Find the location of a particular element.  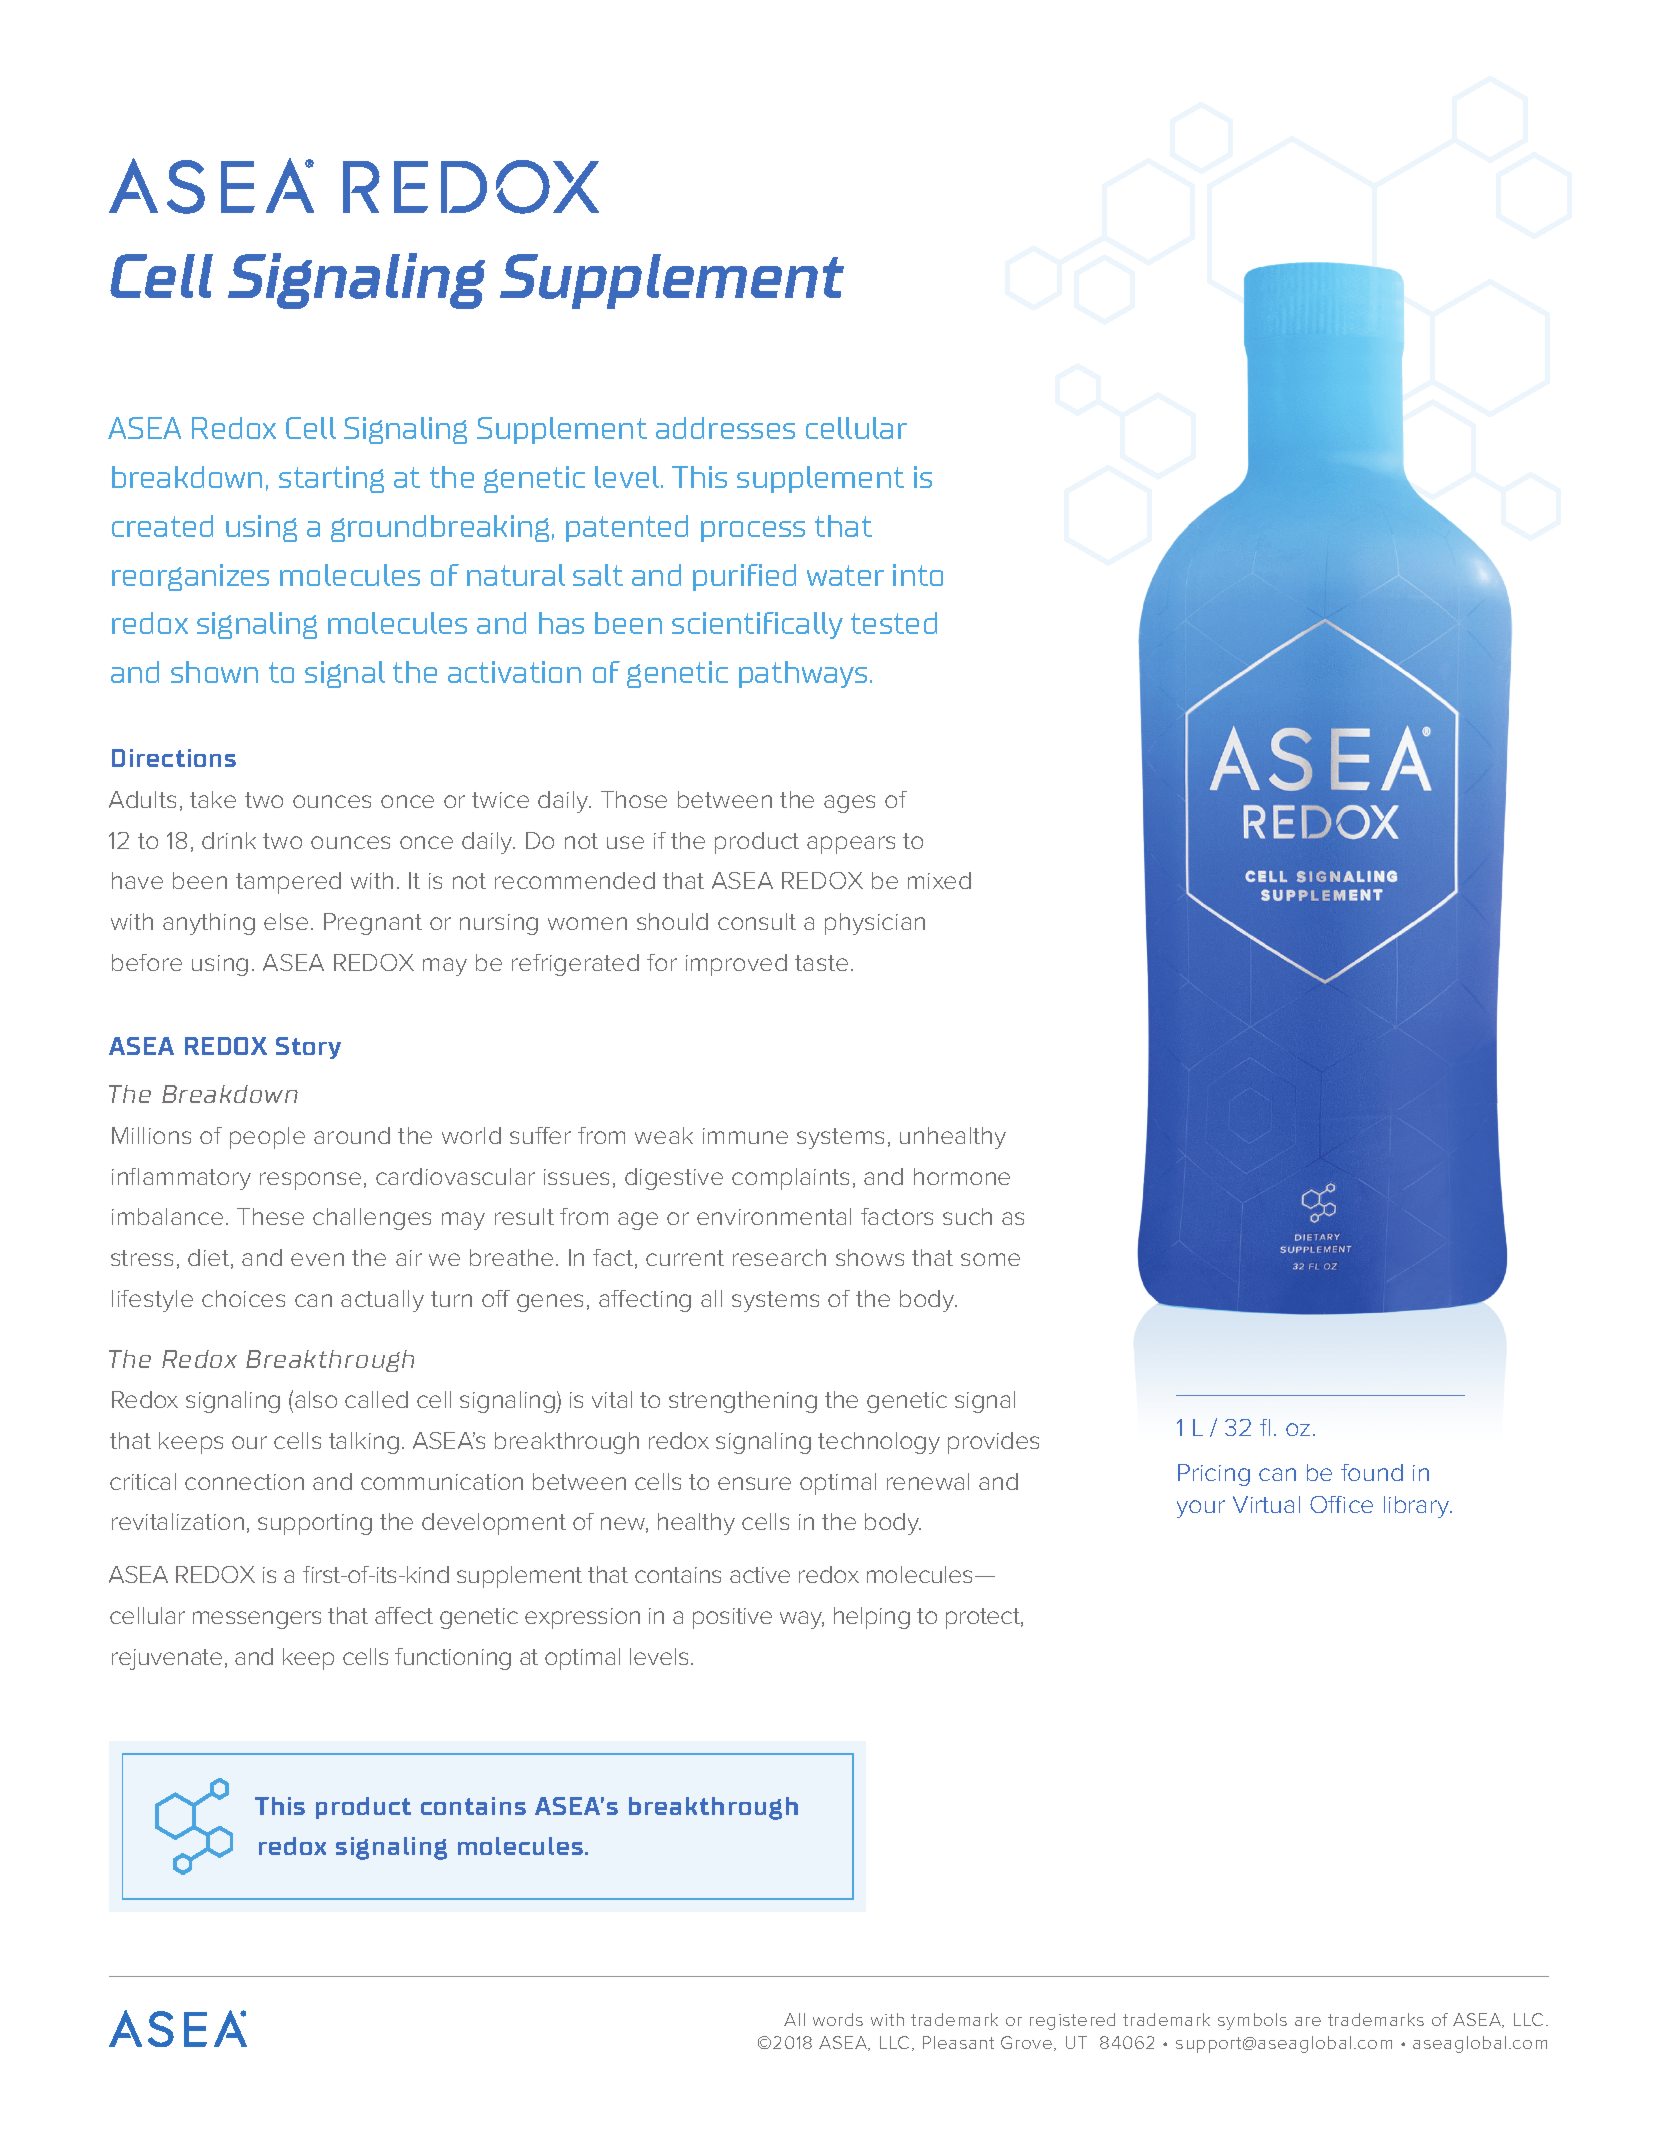

words is located at coordinates (838, 2019).
